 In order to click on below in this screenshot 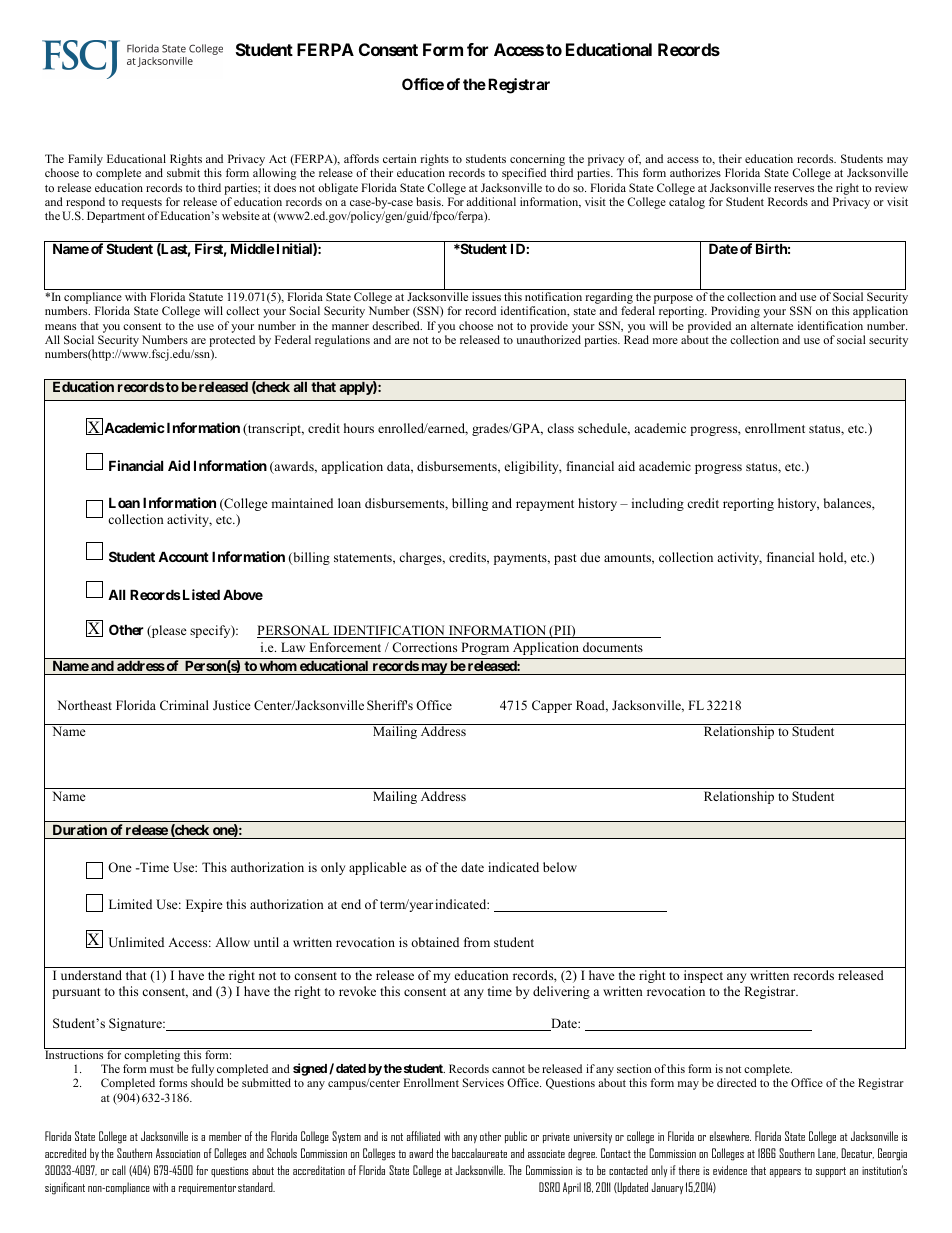, I will do `click(560, 867)`.
